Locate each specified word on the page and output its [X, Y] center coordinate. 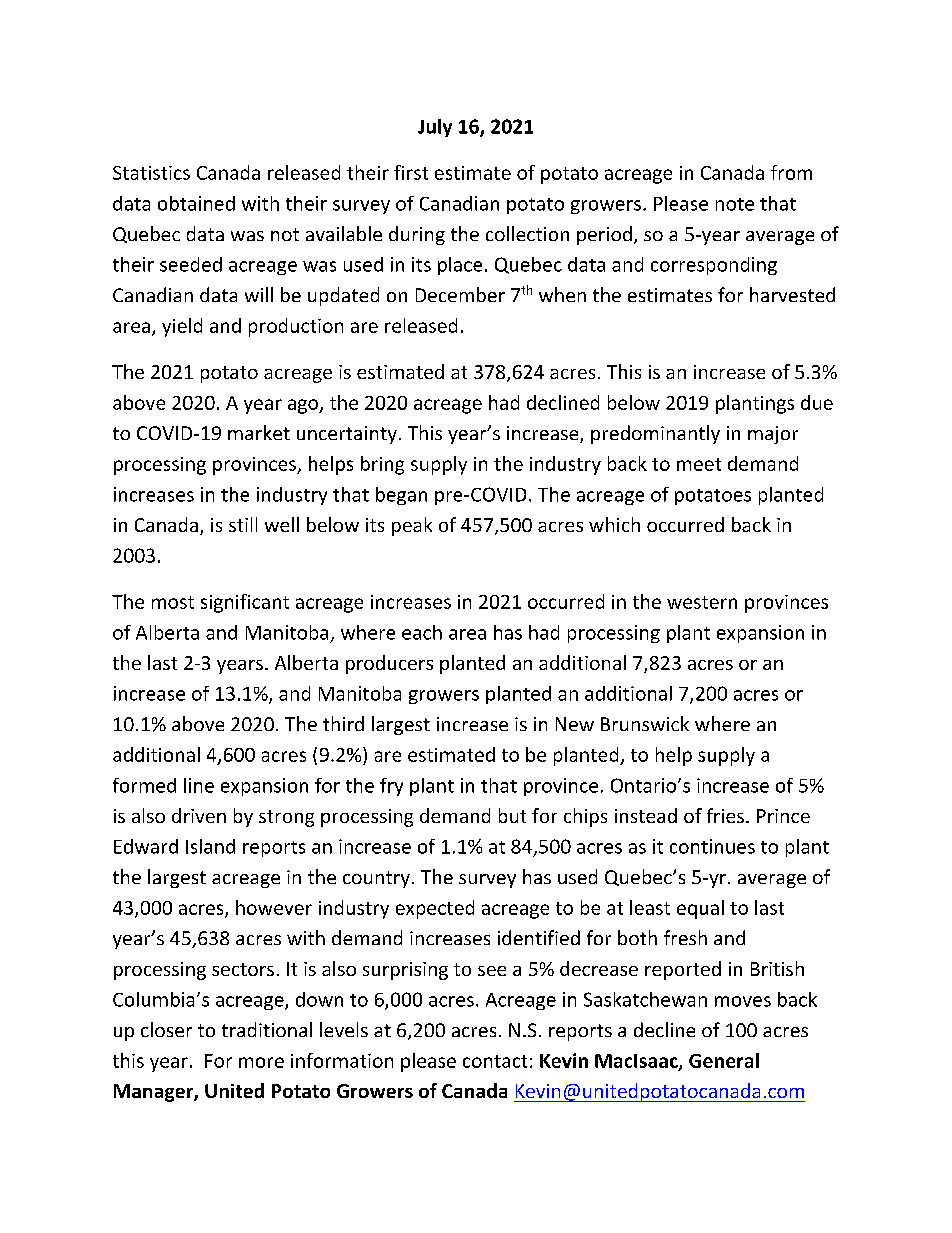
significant [245, 603]
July [435, 128]
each [422, 632]
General [724, 1060]
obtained [196, 203]
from [791, 172]
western [702, 602]
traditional [267, 1029]
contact [495, 1061]
